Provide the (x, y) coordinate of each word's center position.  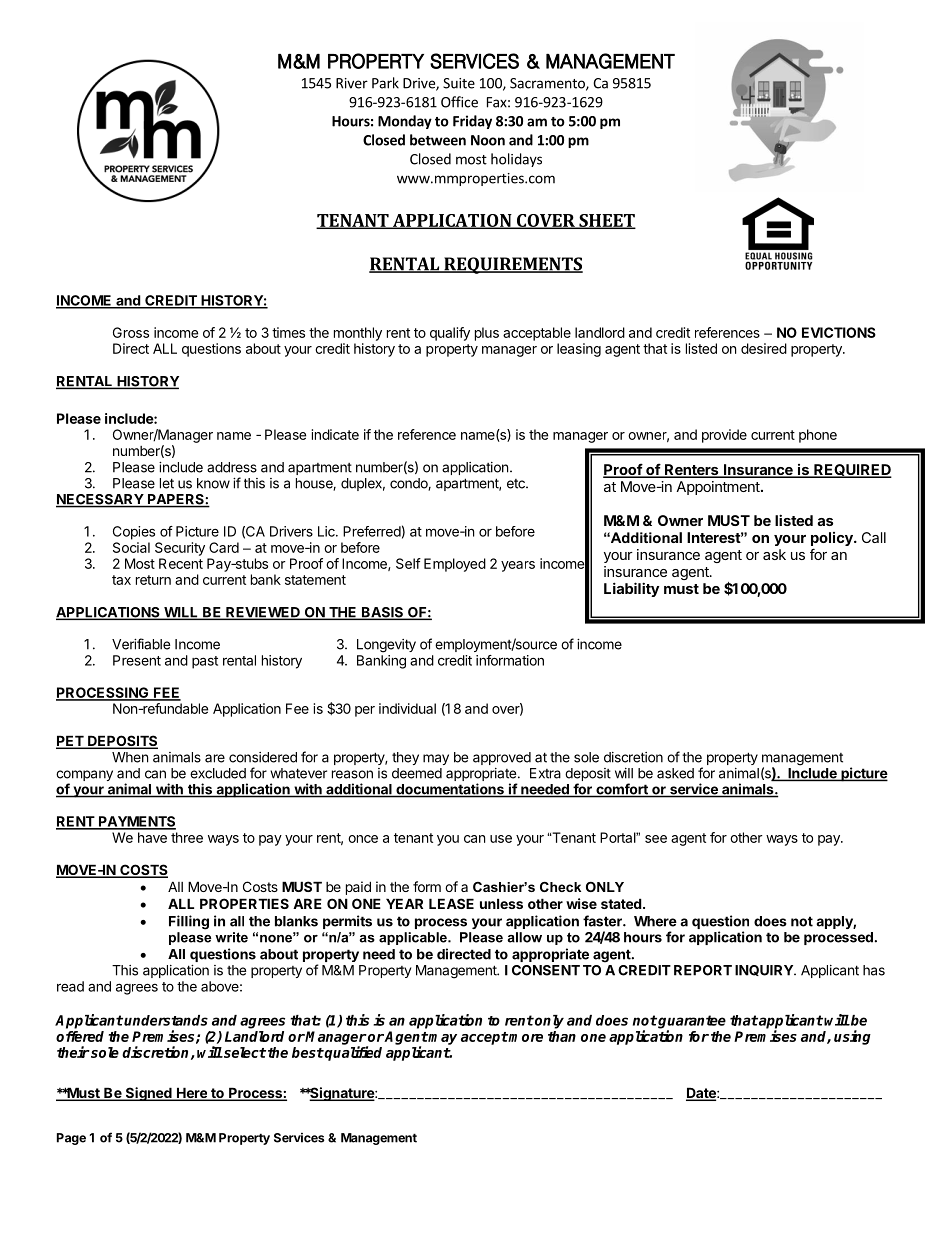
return (153, 580)
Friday (472, 122)
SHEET (606, 221)
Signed (148, 1094)
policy (833, 540)
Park (385, 83)
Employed (455, 565)
